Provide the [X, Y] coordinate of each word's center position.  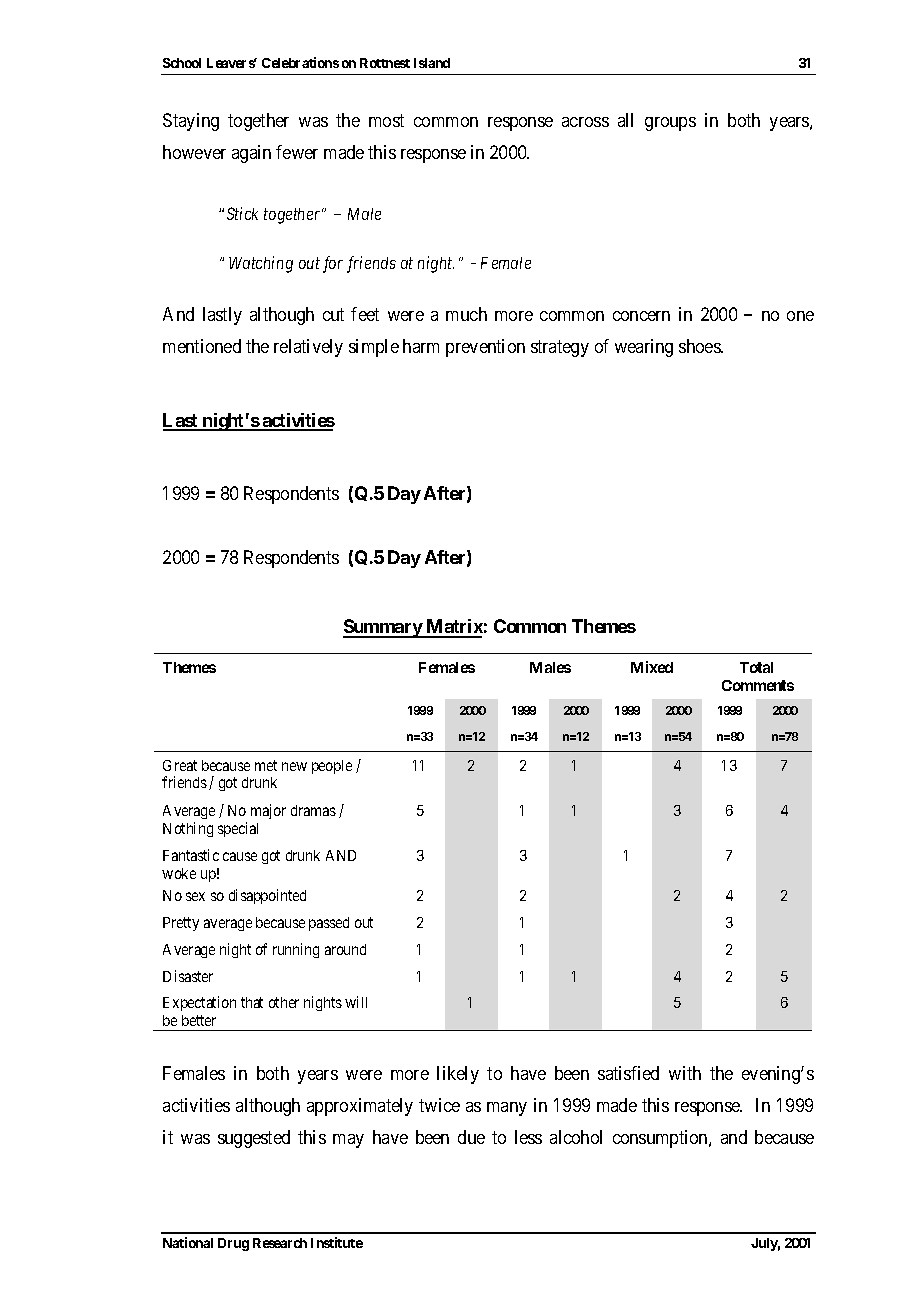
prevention [485, 348]
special [238, 829]
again [251, 154]
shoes [700, 346]
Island [432, 63]
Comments [758, 685]
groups [670, 124]
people [332, 767]
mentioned [202, 346]
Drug [233, 1244]
